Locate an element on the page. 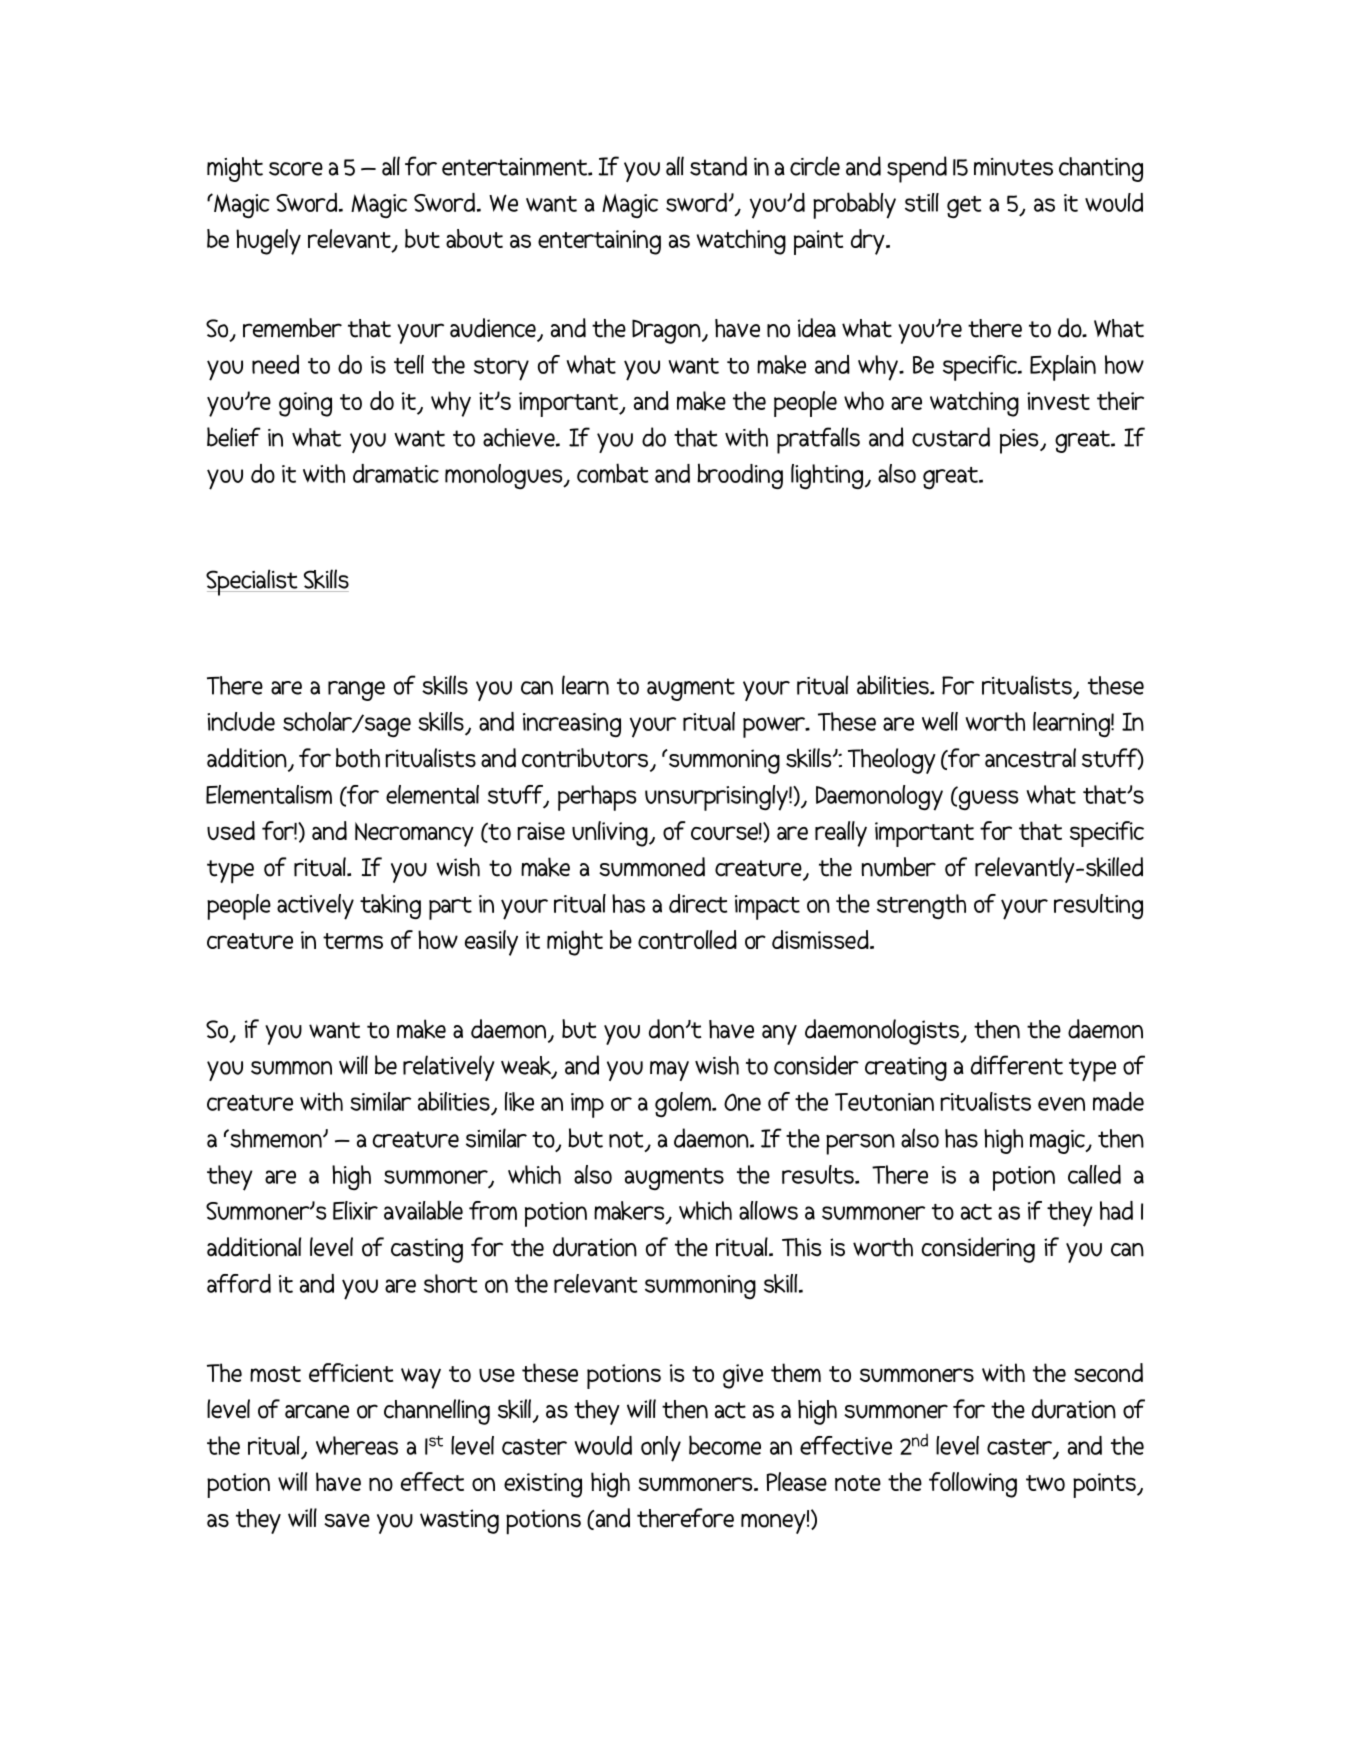  get is located at coordinates (964, 207).
